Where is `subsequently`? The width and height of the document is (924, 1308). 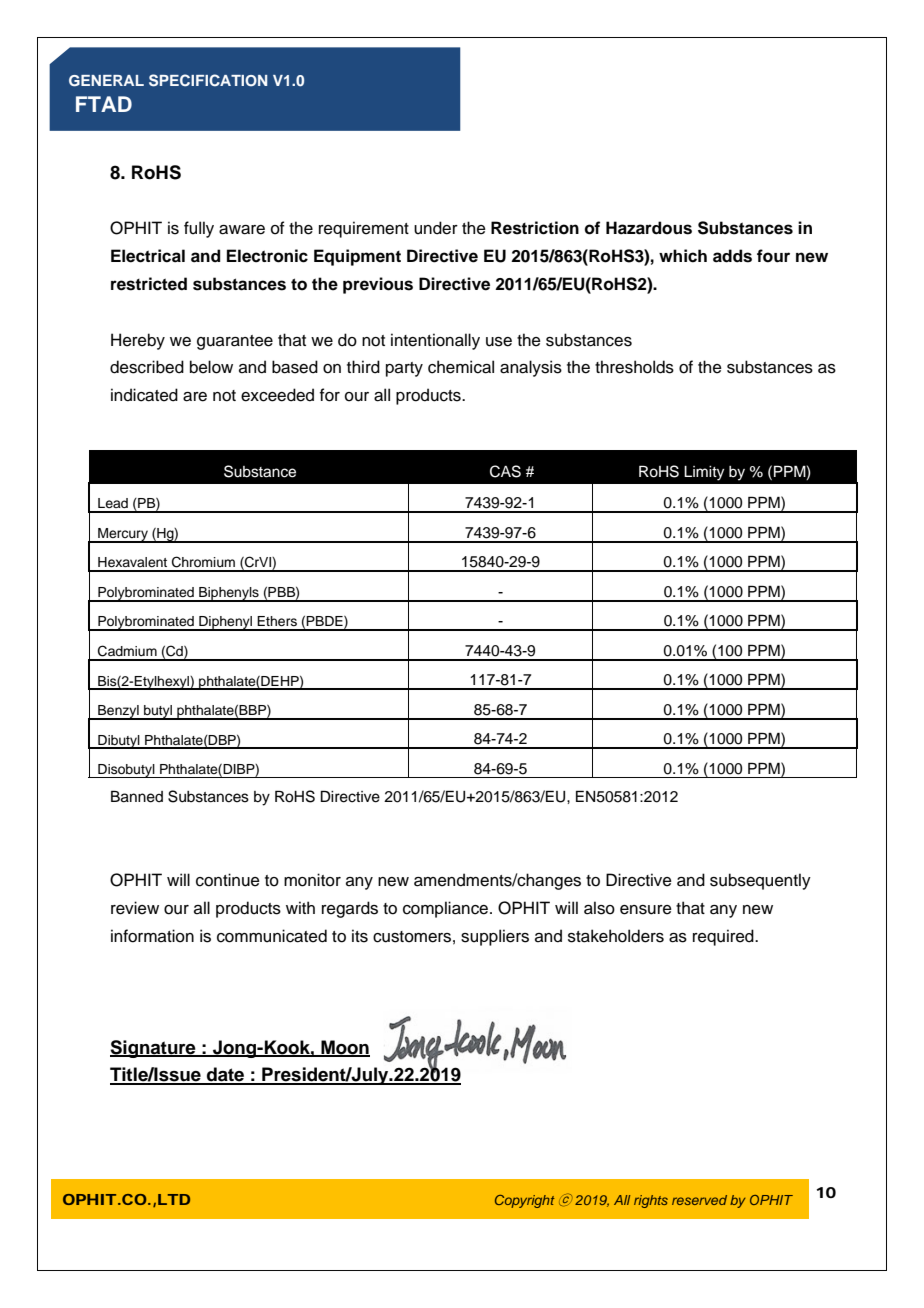
subsequently is located at coordinates (760, 881).
